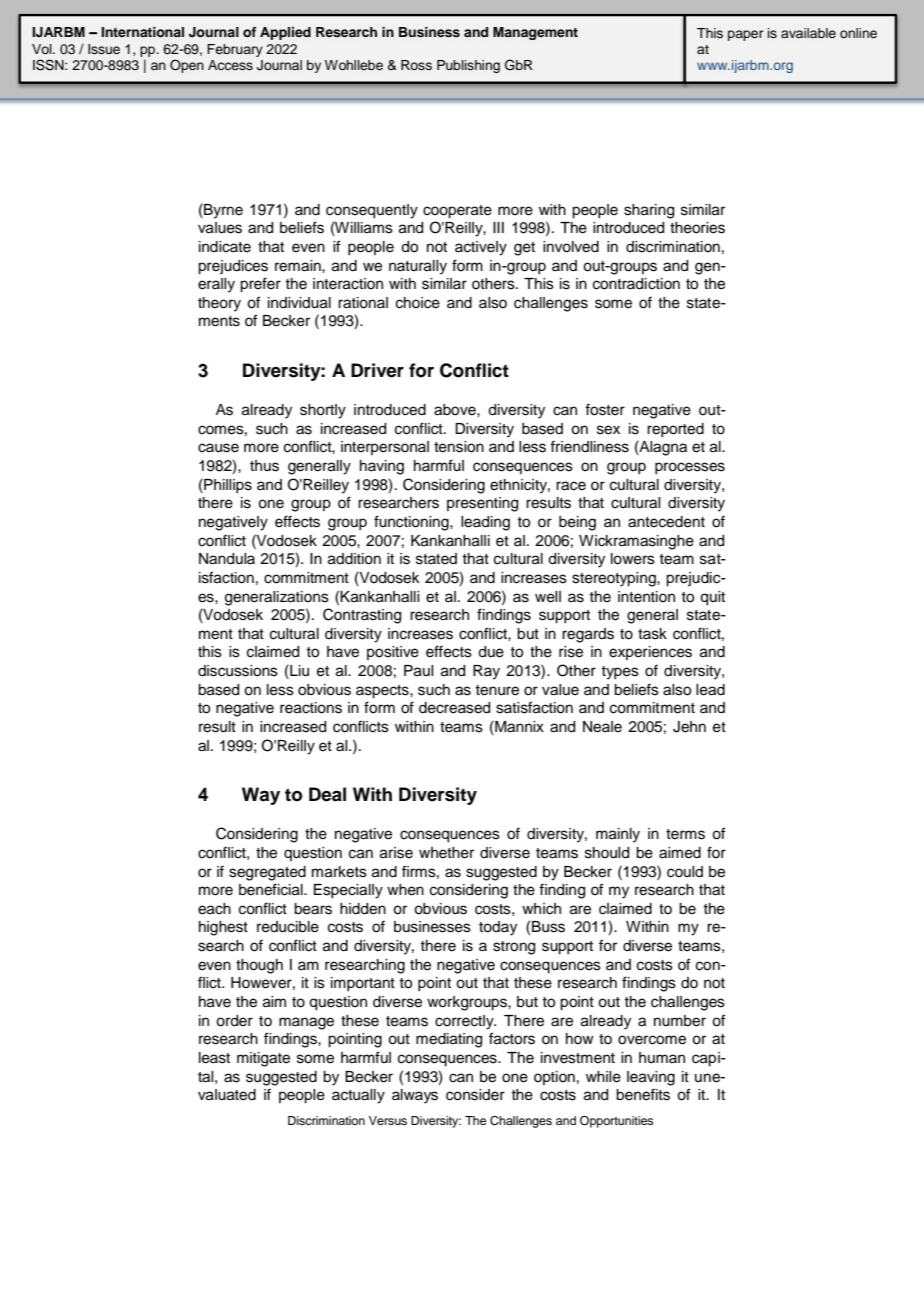  What do you see at coordinates (745, 35) in the screenshot?
I see `paper` at bounding box center [745, 35].
